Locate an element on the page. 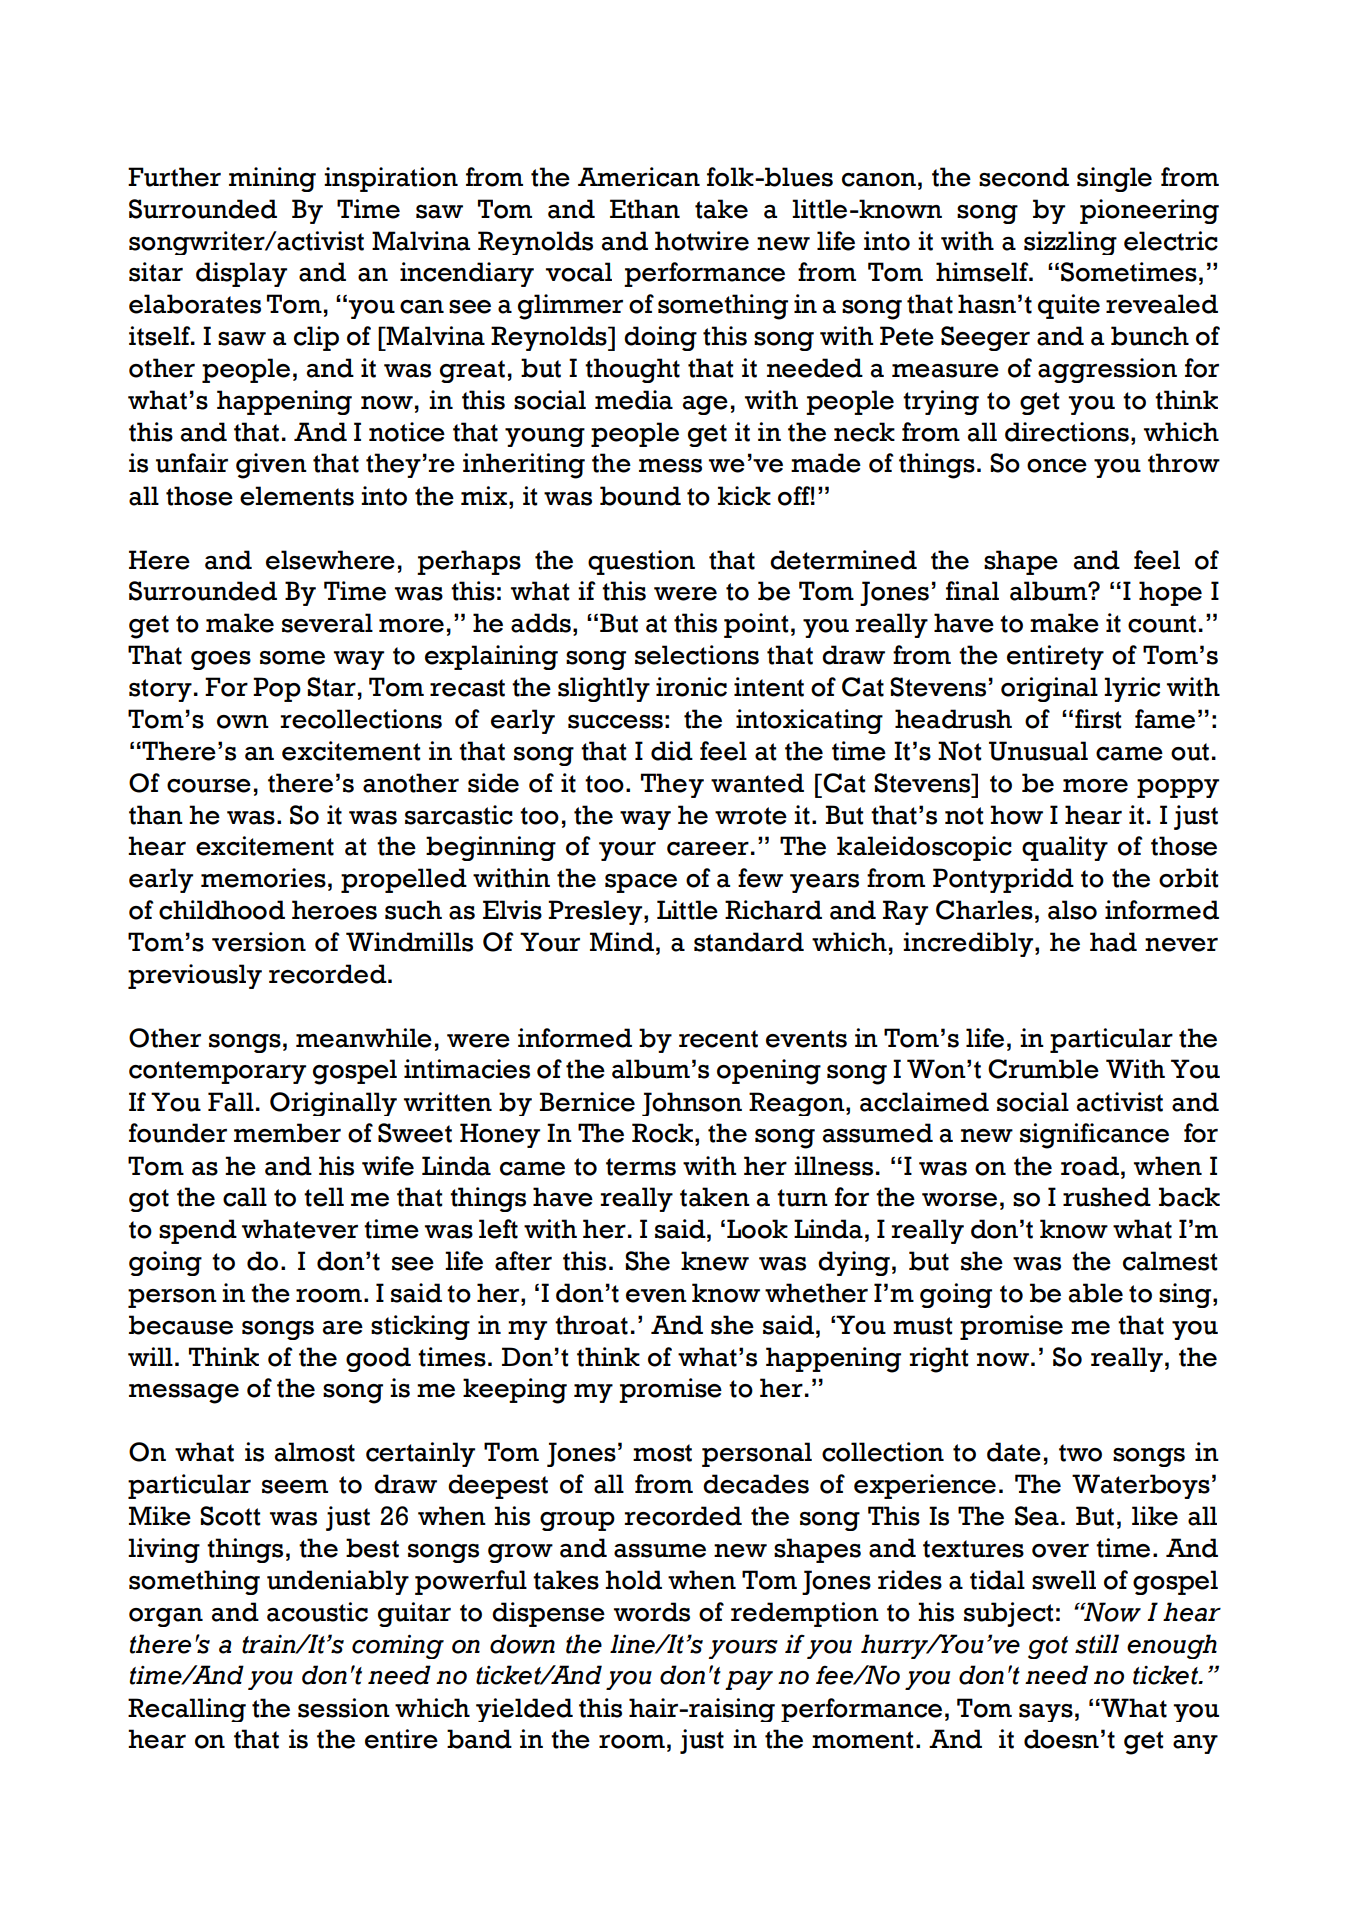  mining is located at coordinates (272, 179).
